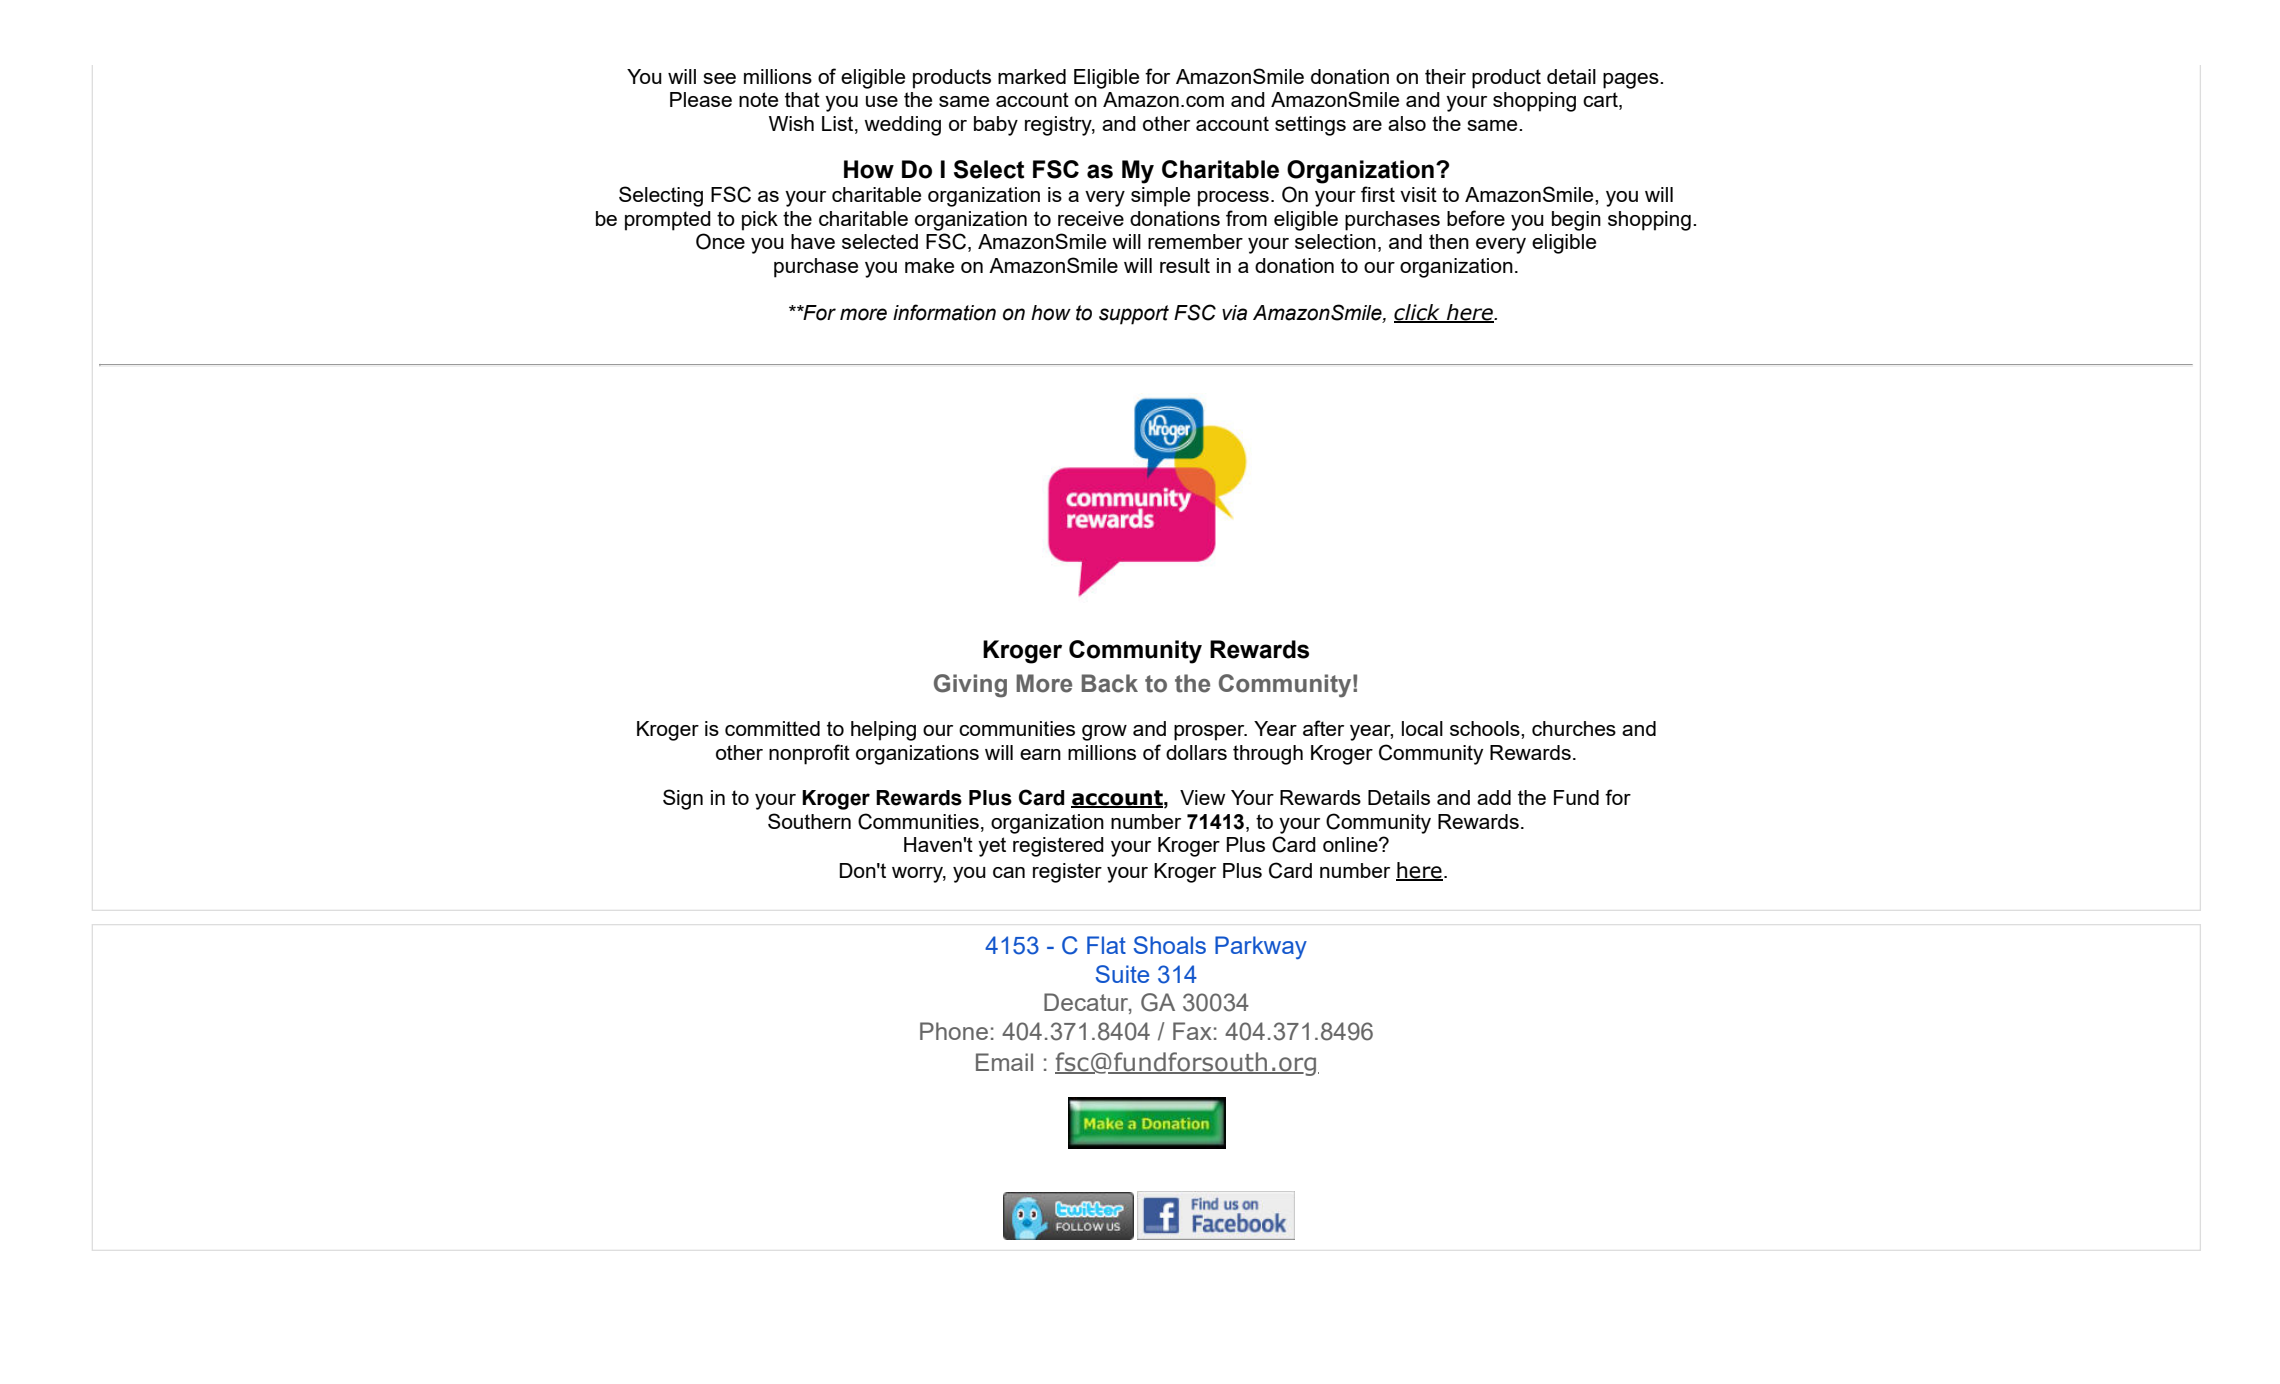  What do you see at coordinates (1601, 101) in the image?
I see `cart` at bounding box center [1601, 101].
